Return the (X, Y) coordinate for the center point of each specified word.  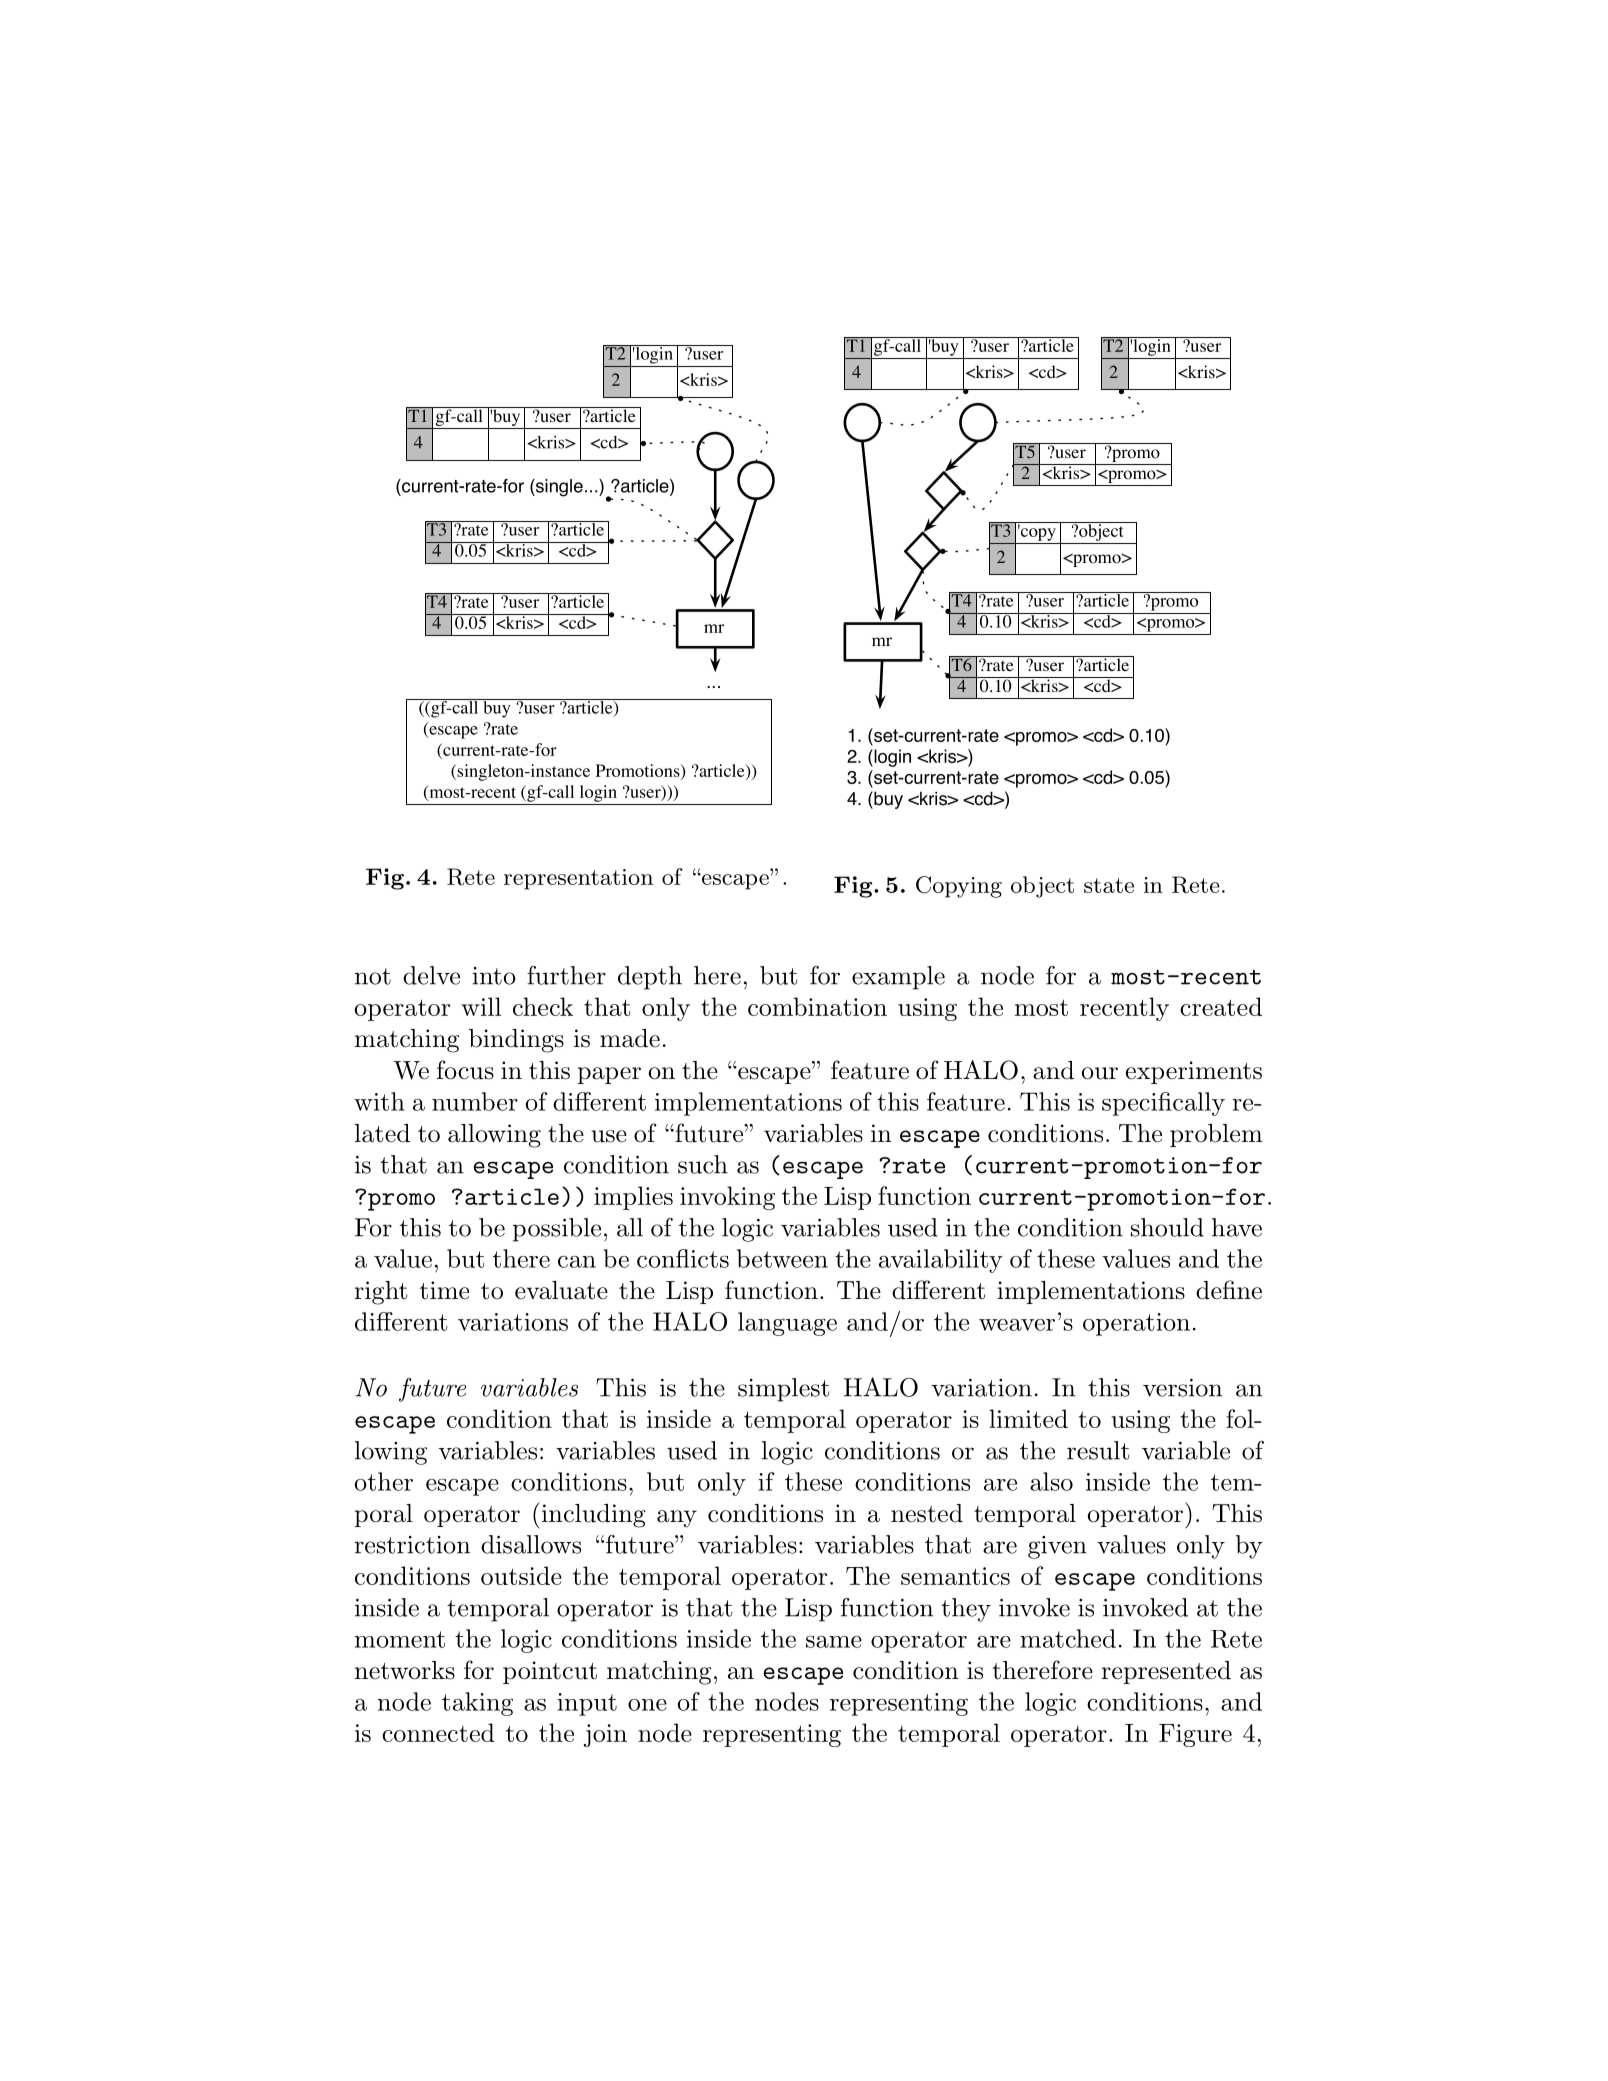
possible (556, 1230)
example (898, 978)
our (1099, 1073)
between (782, 1258)
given (1057, 1547)
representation (578, 879)
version (1182, 1388)
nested (927, 1513)
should (1167, 1227)
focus (465, 1070)
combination (817, 1006)
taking (477, 1704)
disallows (531, 1544)
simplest (783, 1390)
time (444, 1290)
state (1109, 885)
